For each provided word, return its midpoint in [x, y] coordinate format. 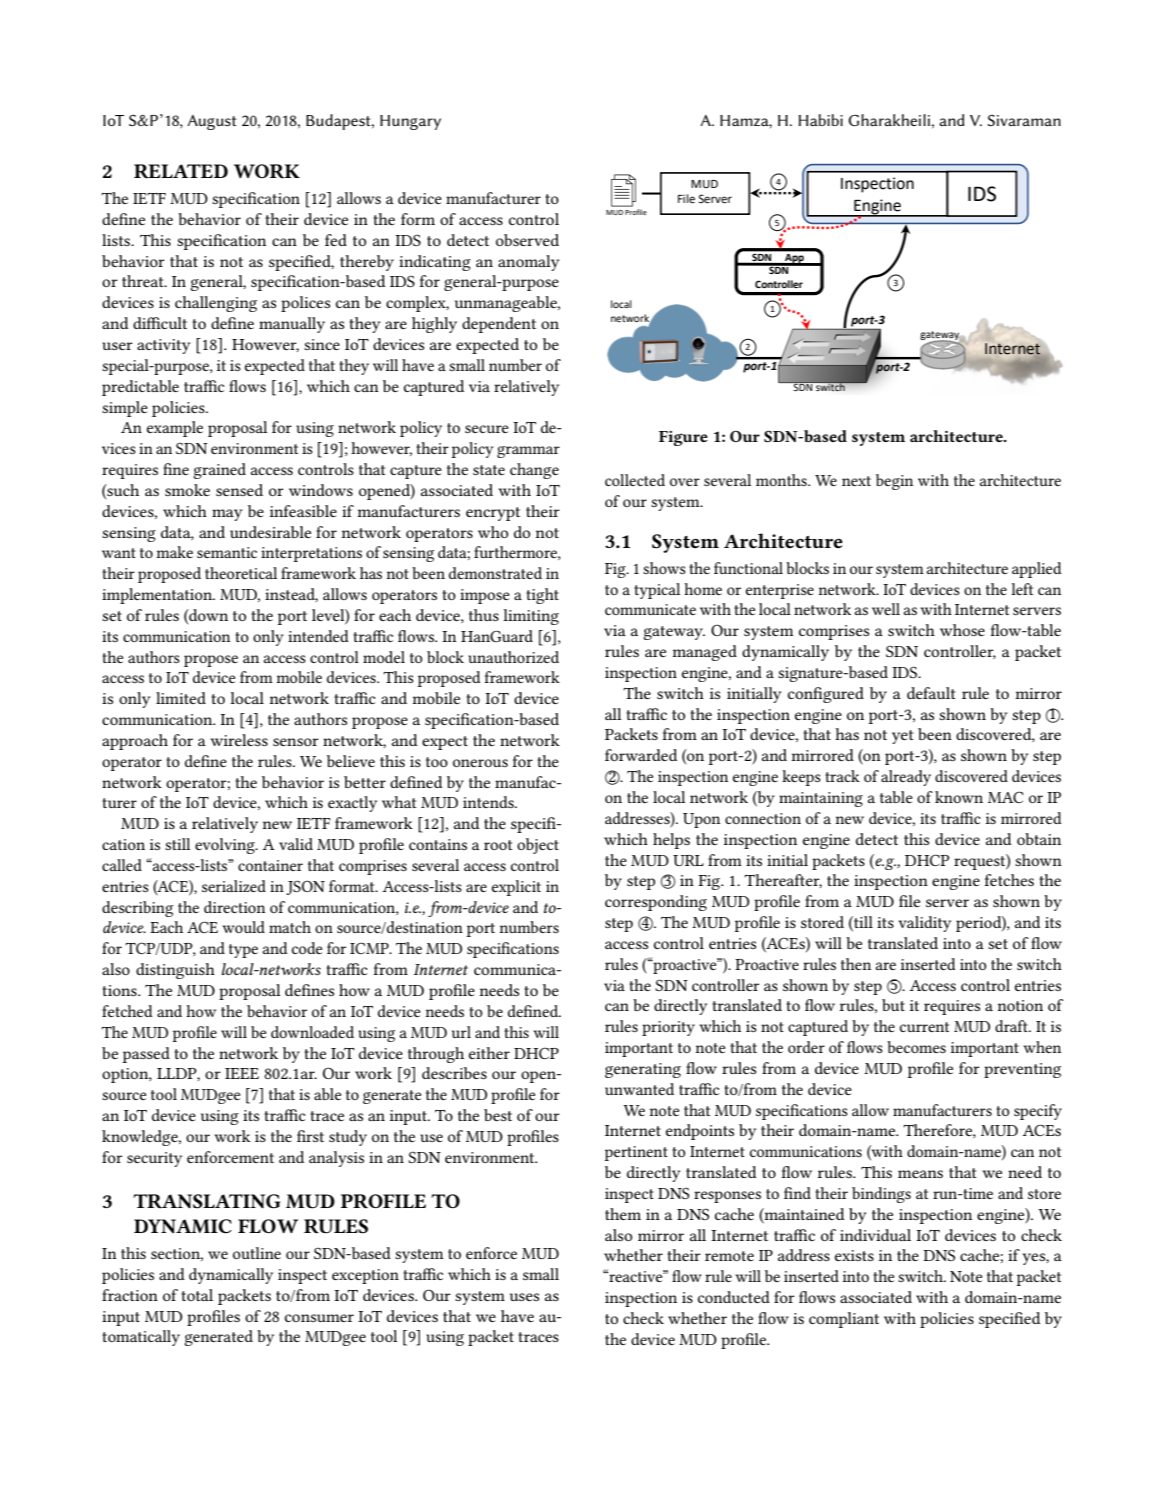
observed [527, 240]
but [893, 1005]
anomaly [528, 263]
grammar [528, 452]
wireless [239, 740]
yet [903, 737]
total [197, 1295]
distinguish [175, 971]
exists [854, 1255]
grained [220, 471]
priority [668, 1028]
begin [894, 482]
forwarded [641, 755]
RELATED [181, 171]
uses [524, 1297]
